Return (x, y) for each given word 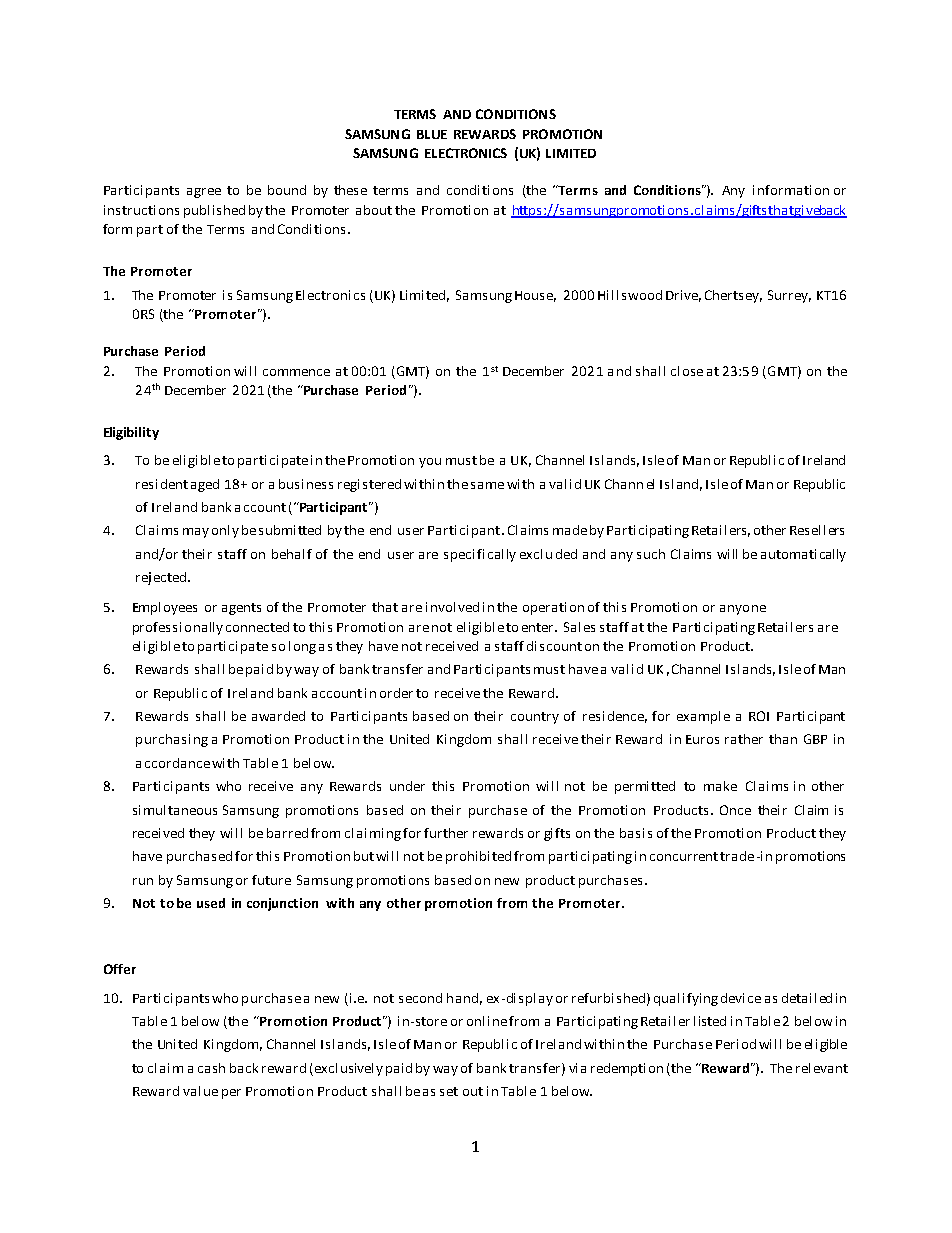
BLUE (432, 134)
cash (211, 1068)
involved (452, 607)
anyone (743, 610)
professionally (178, 628)
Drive (683, 296)
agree (204, 193)
